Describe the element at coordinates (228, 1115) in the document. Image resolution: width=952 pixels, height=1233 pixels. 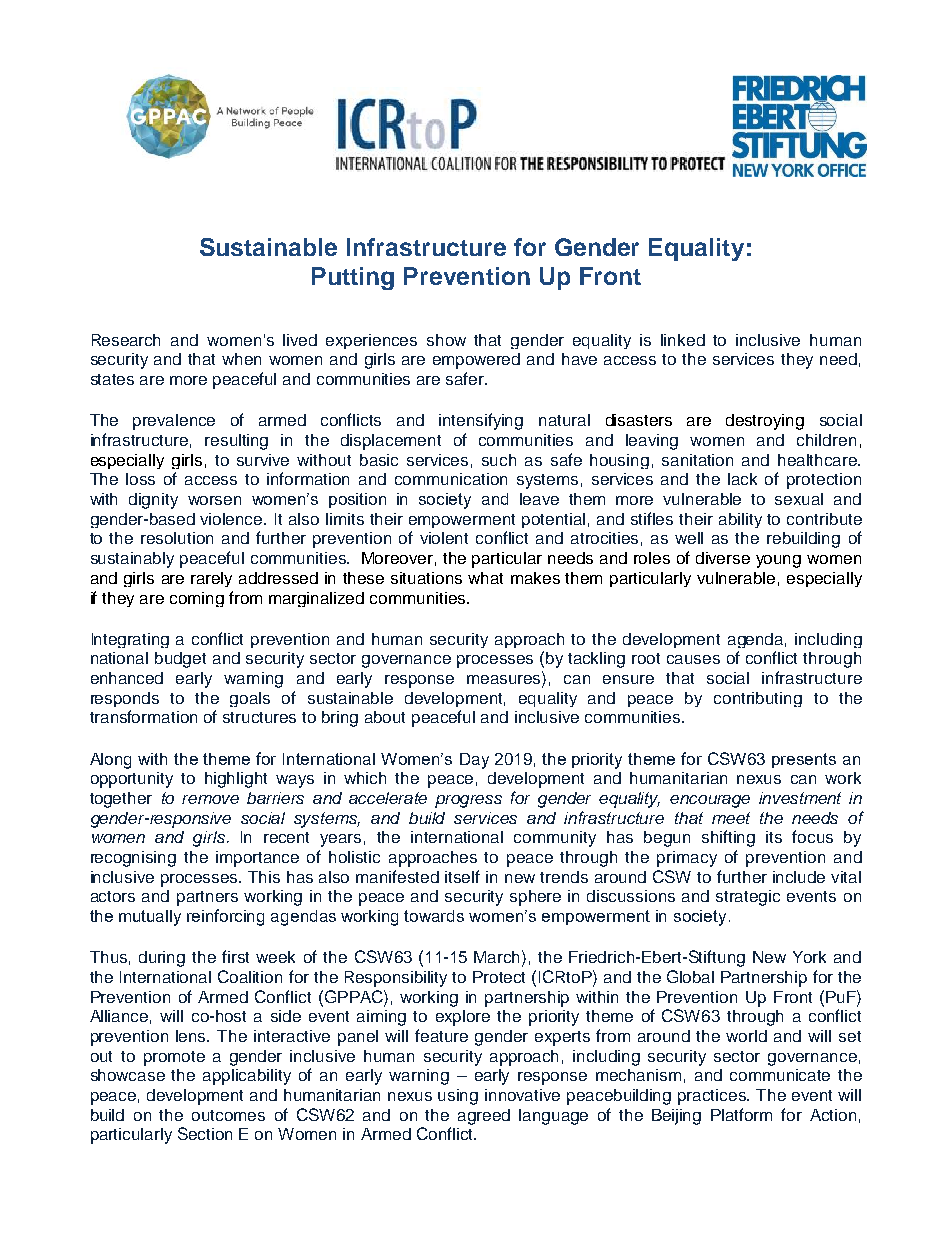
I see `outcomes` at that location.
